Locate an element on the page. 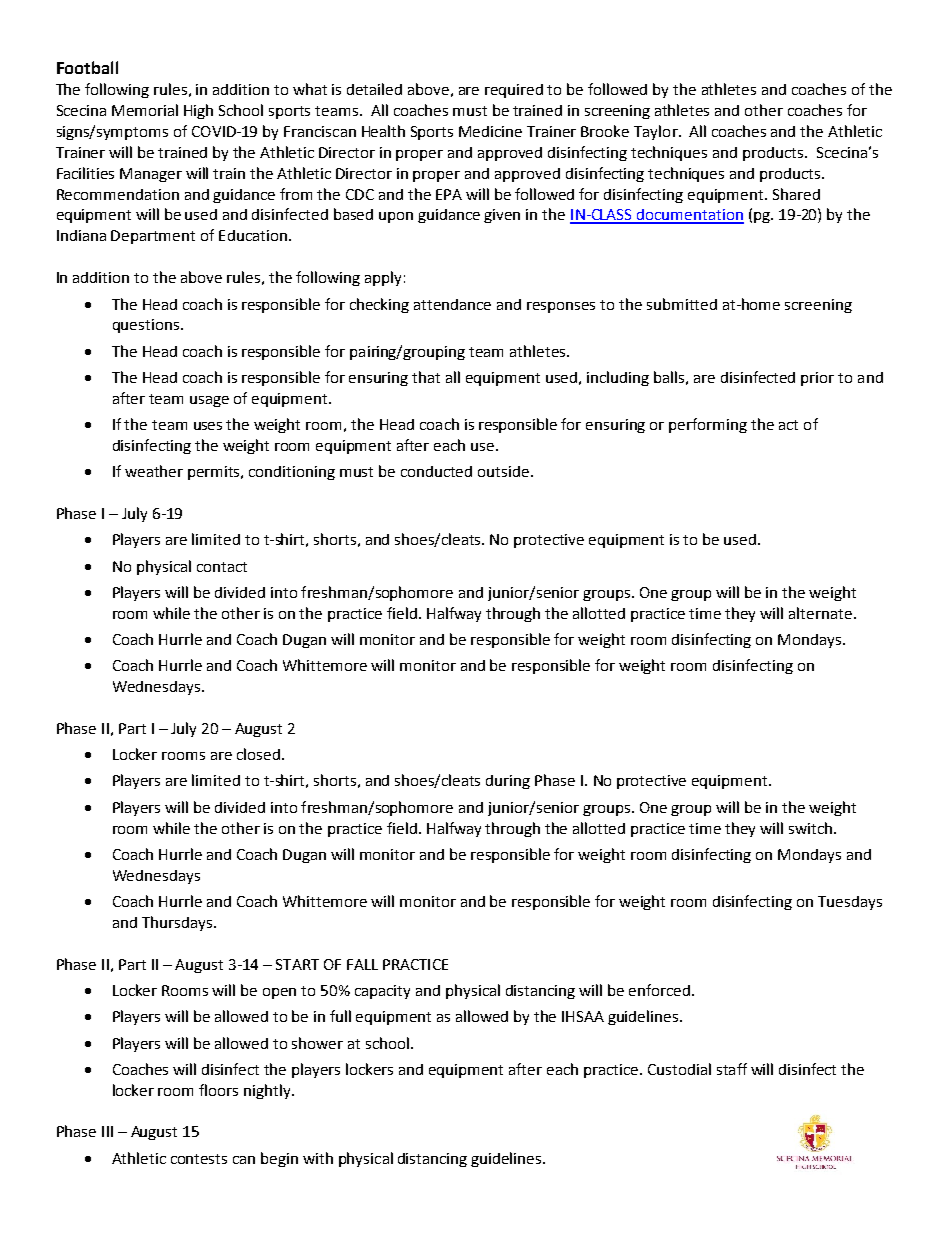  High is located at coordinates (198, 111).
